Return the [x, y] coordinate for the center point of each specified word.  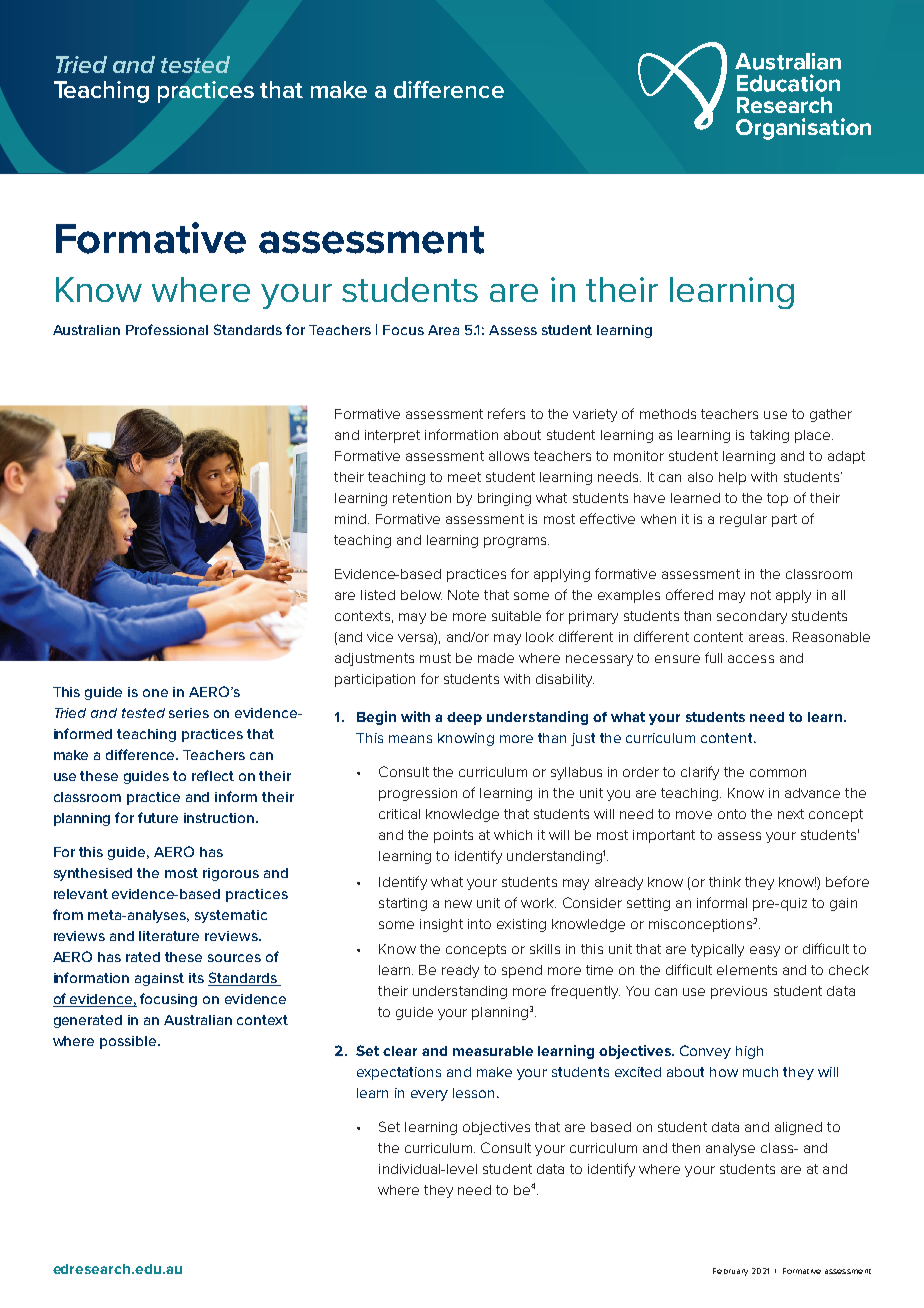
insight [441, 925]
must [435, 658]
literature [169, 936]
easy [765, 951]
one [155, 693]
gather [831, 415]
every [429, 1095]
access [751, 659]
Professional [167, 329]
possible [129, 1042]
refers [506, 413]
